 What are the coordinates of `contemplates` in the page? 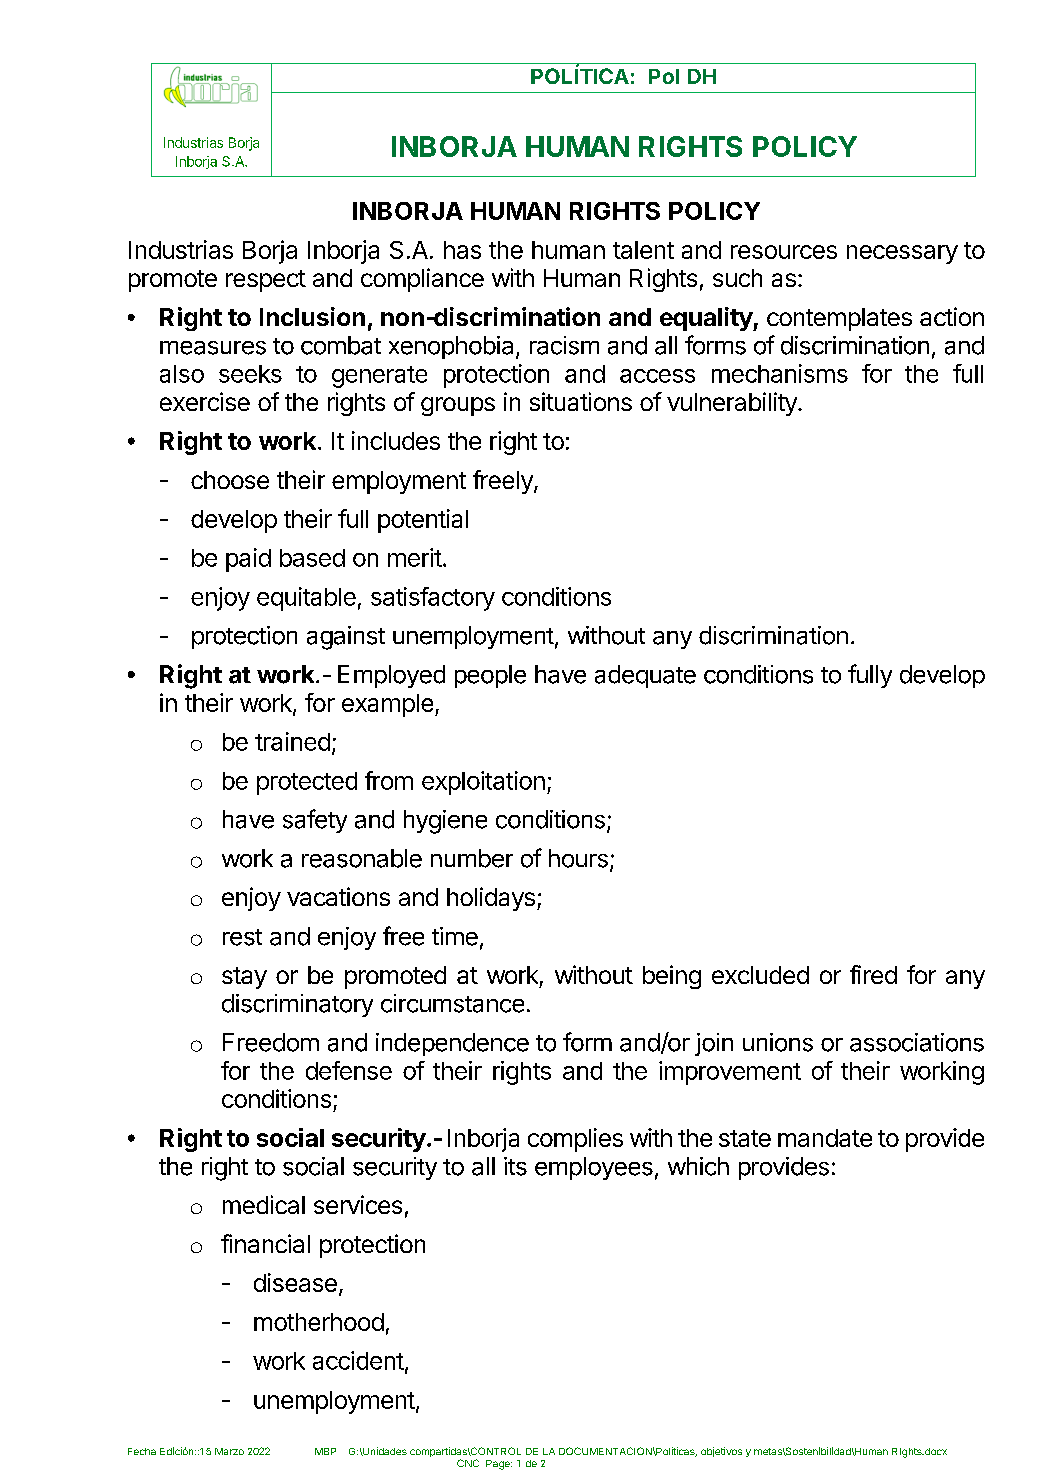 It's located at (839, 319).
